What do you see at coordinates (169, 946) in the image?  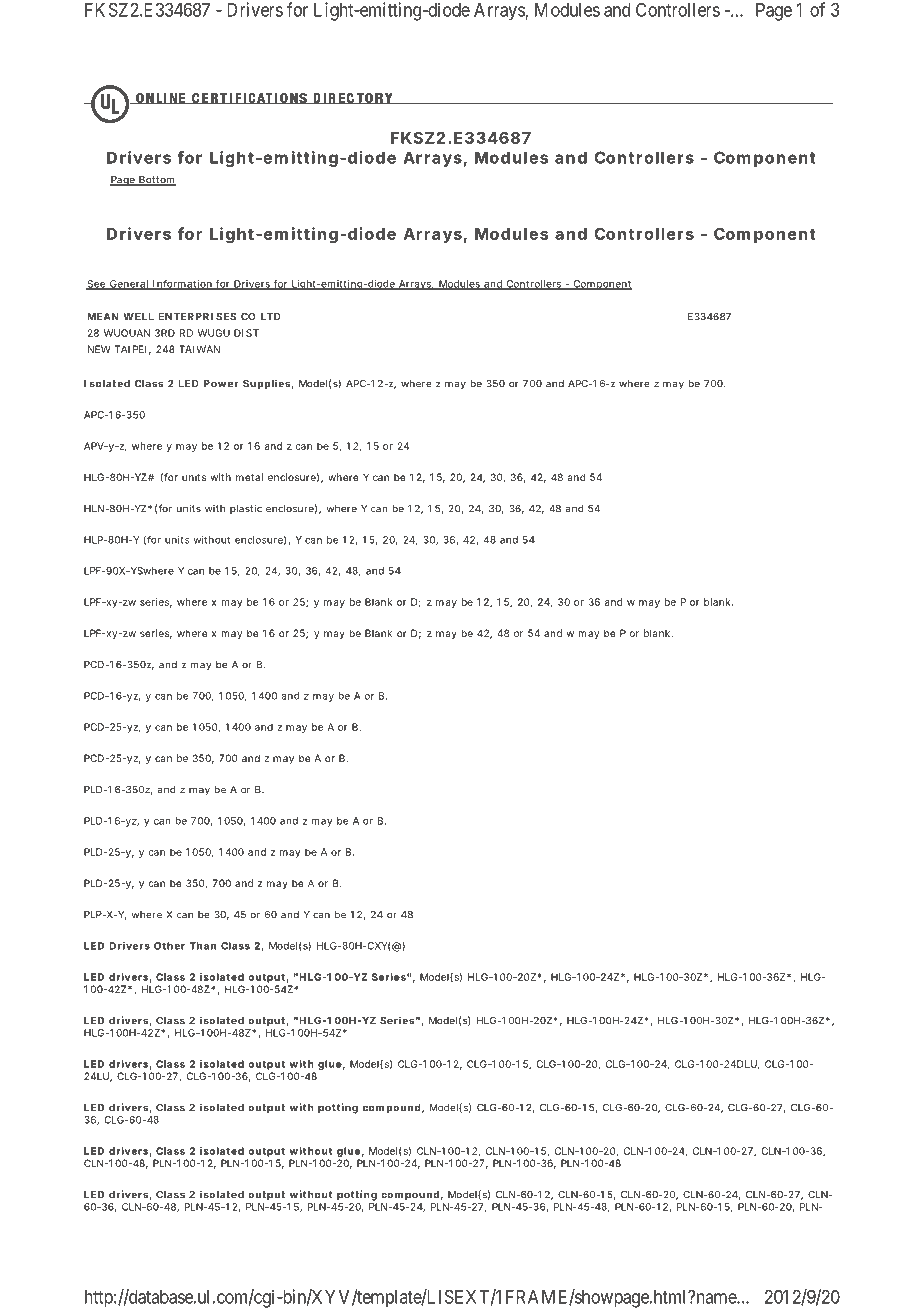 I see `Other` at bounding box center [169, 946].
